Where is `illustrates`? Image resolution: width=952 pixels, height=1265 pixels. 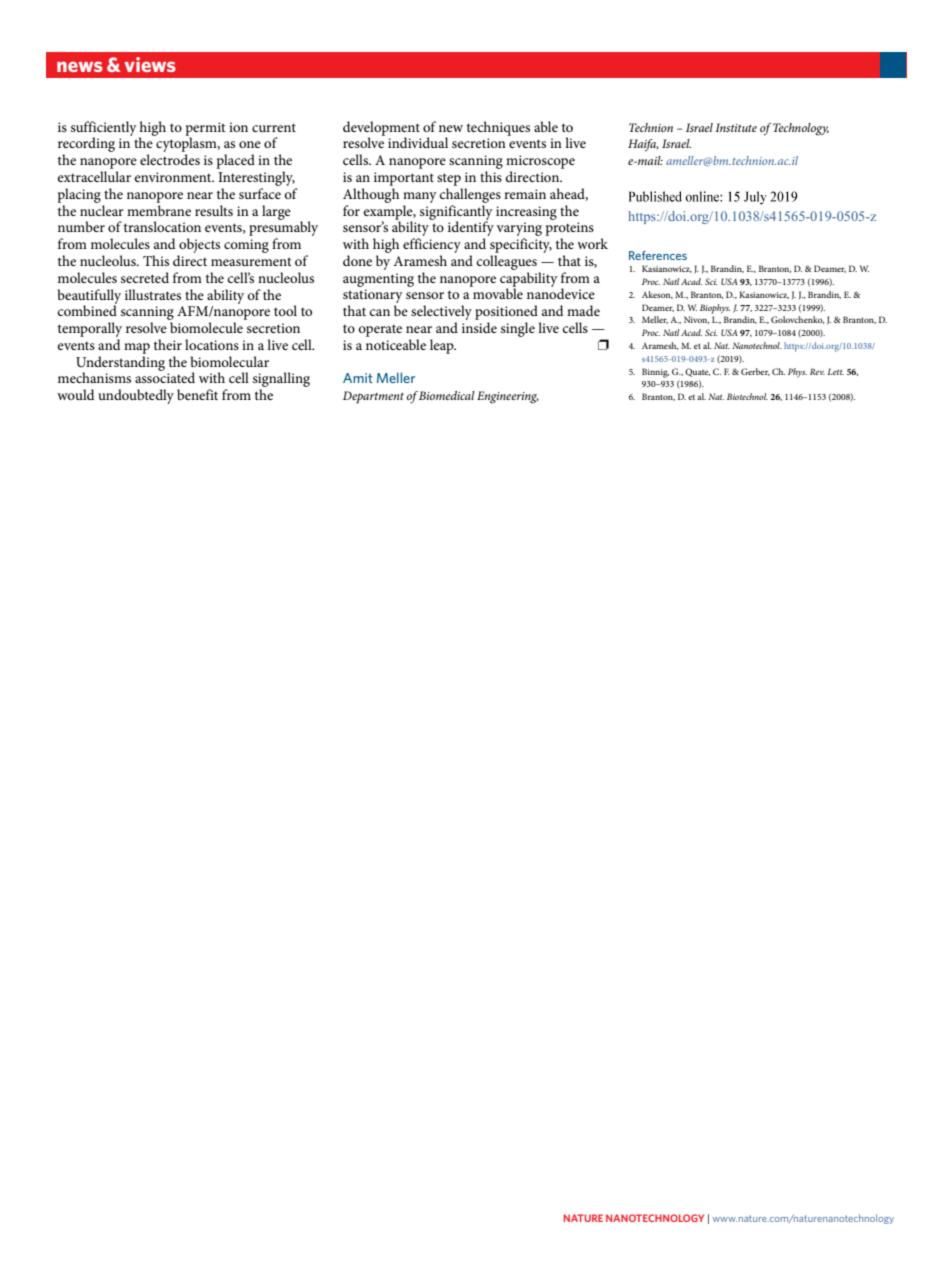
illustrates is located at coordinates (153, 294).
